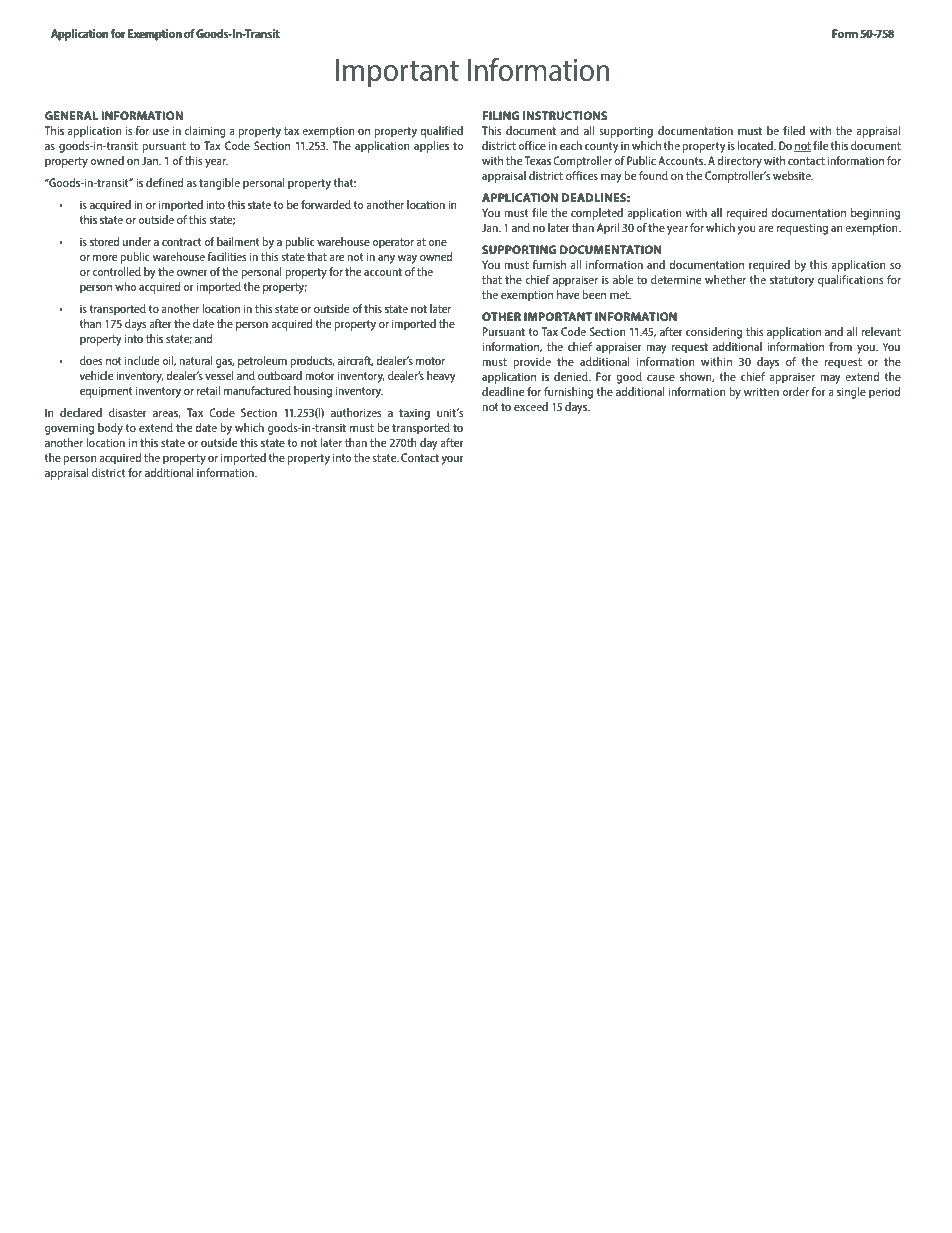  Describe the element at coordinates (756, 145) in the screenshot. I see `located` at that location.
